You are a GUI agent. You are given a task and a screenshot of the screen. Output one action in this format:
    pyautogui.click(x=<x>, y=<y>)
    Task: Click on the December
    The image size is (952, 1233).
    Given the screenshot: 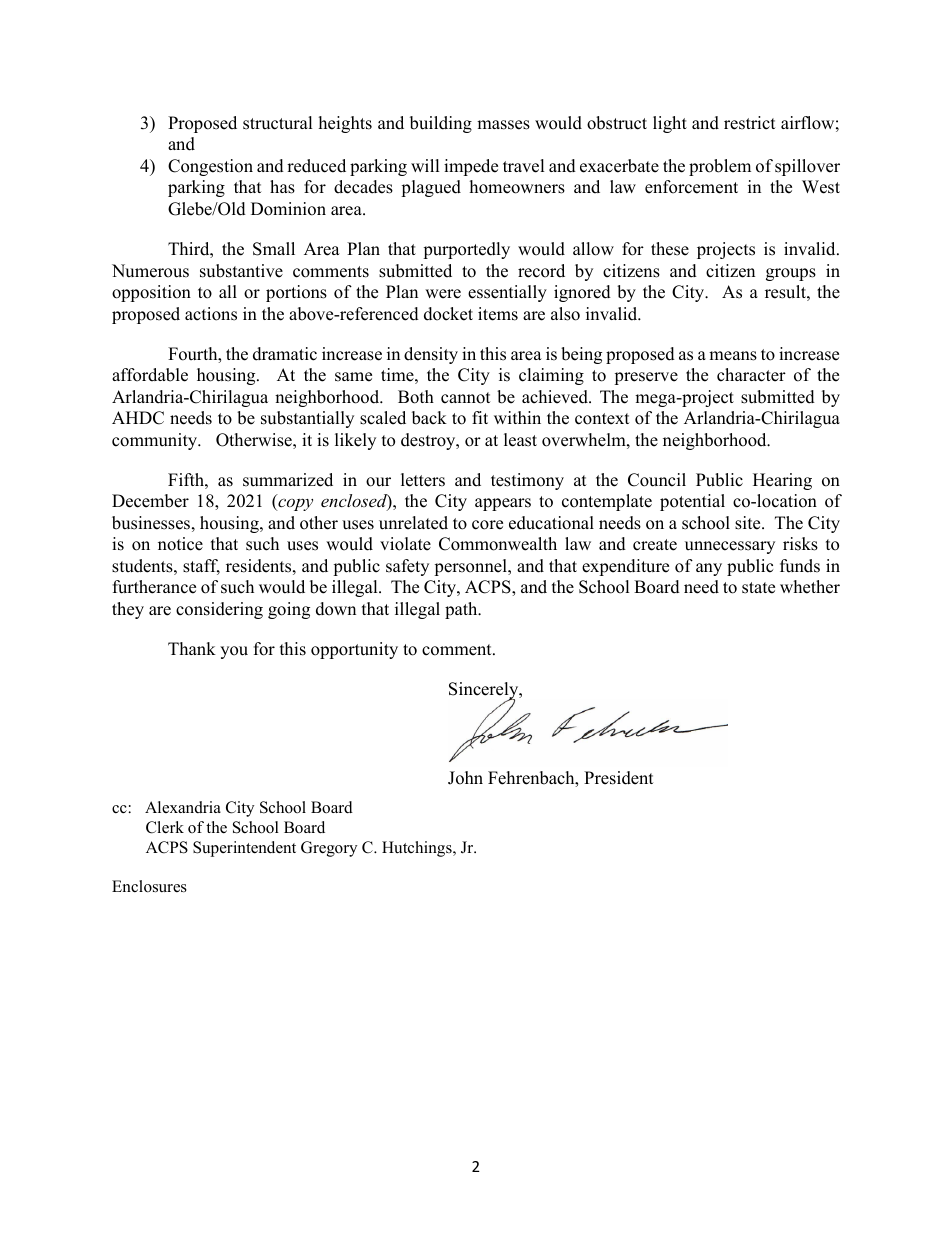 What is the action you would take?
    pyautogui.click(x=150, y=501)
